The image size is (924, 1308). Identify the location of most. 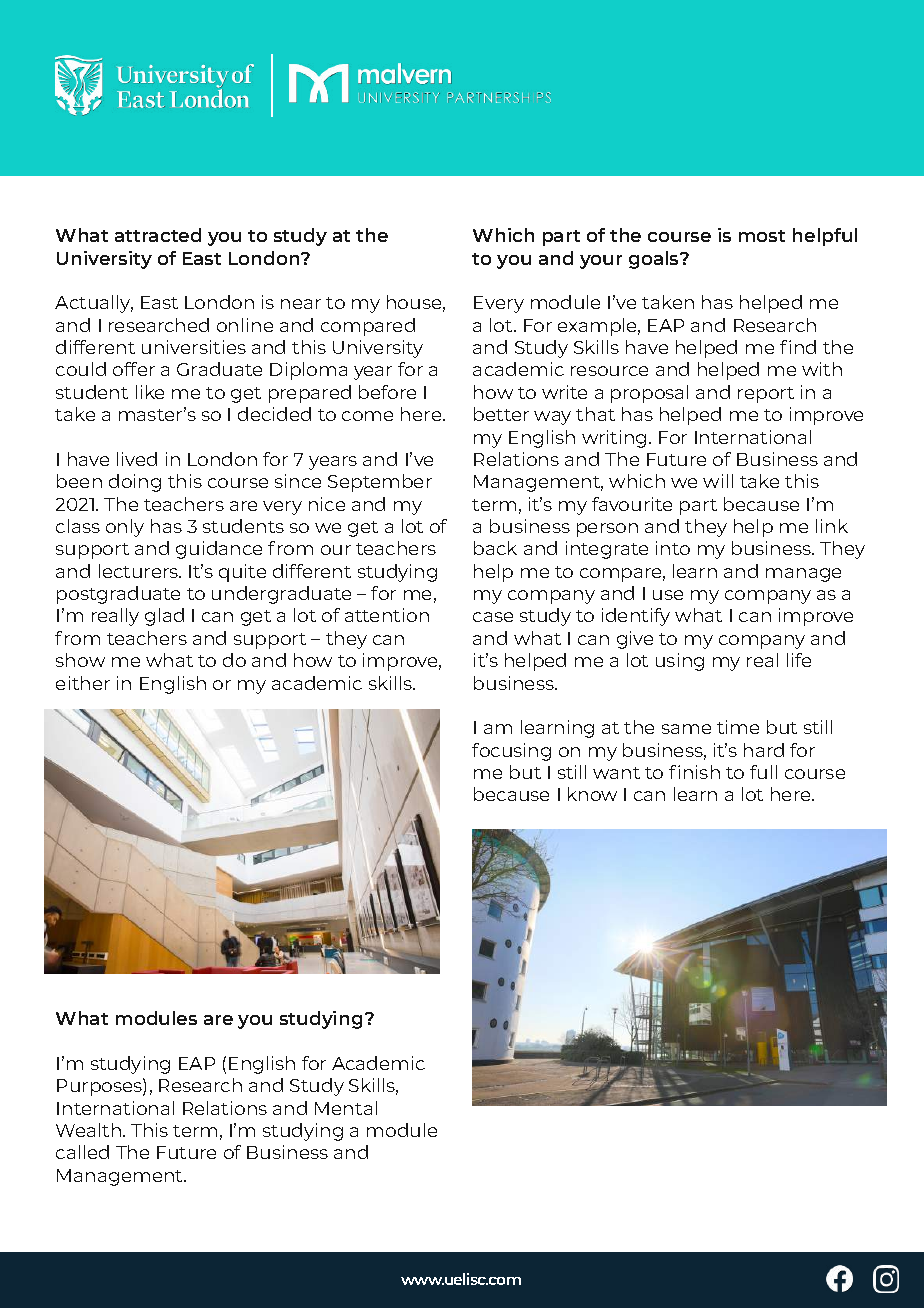
(762, 236).
